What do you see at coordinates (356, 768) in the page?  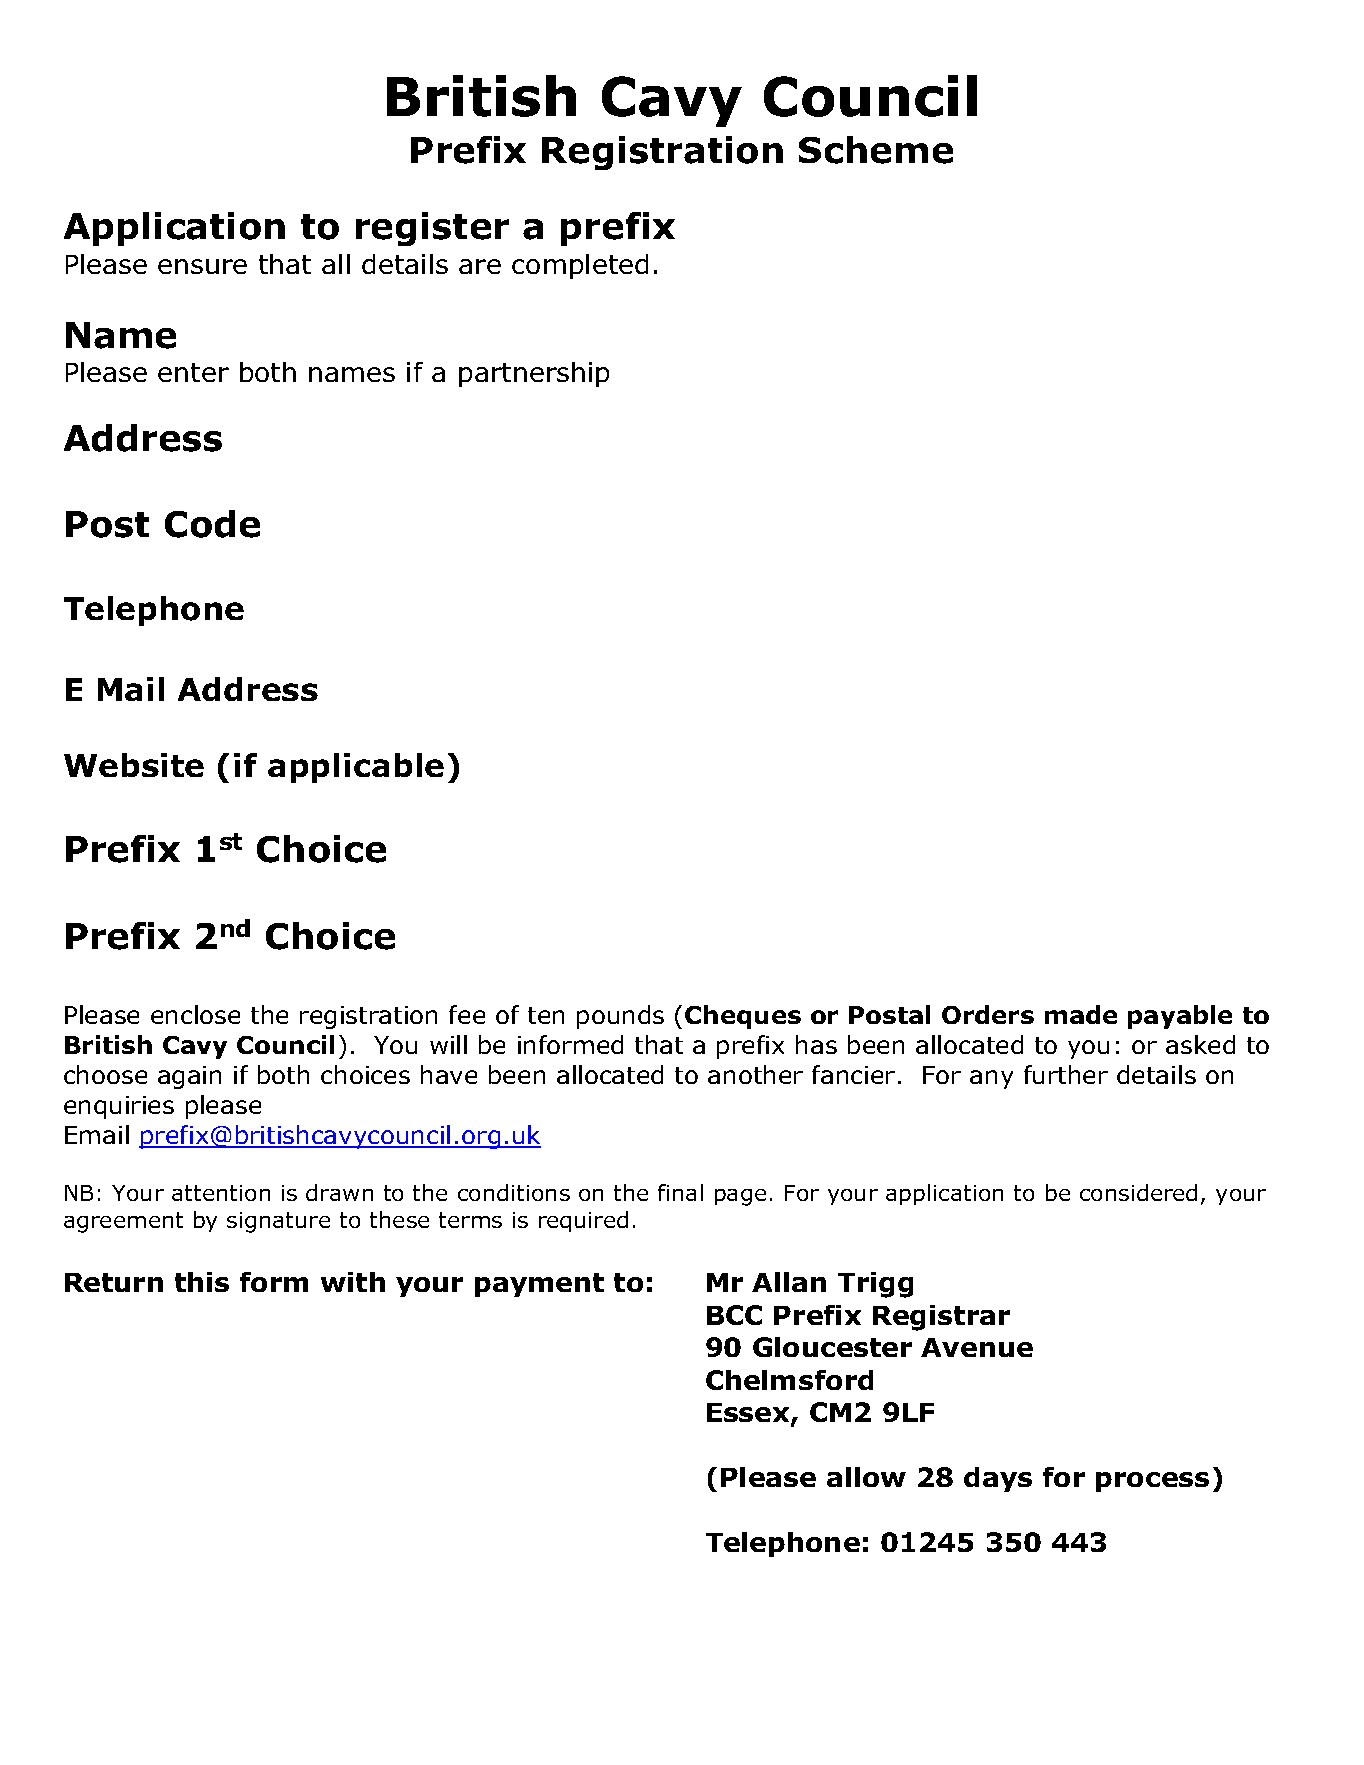 I see `applicable` at bounding box center [356, 768].
